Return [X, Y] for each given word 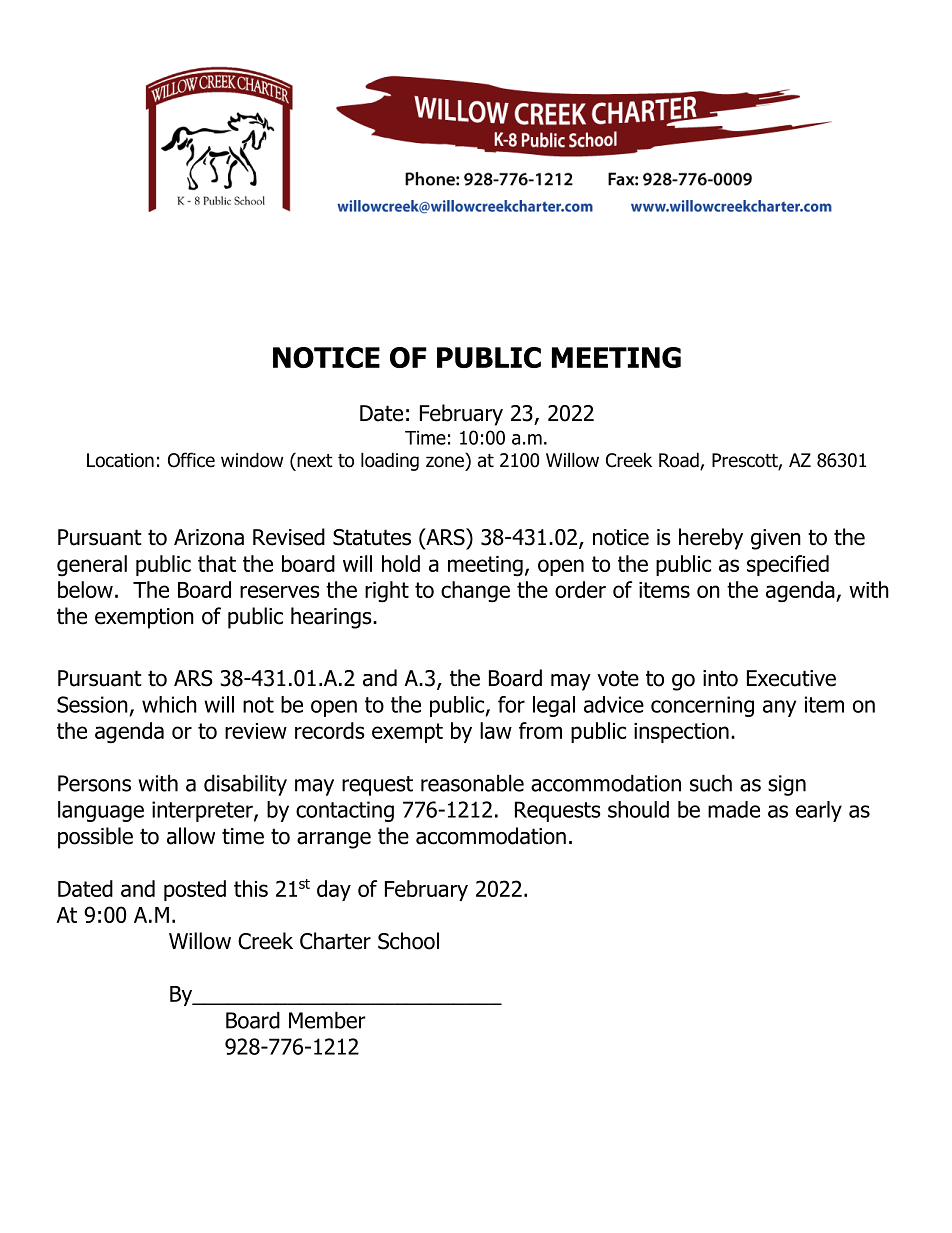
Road [680, 461]
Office [191, 460]
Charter [335, 941]
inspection [681, 733]
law [496, 730]
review [256, 731]
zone [445, 462]
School [408, 941]
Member [327, 1020]
